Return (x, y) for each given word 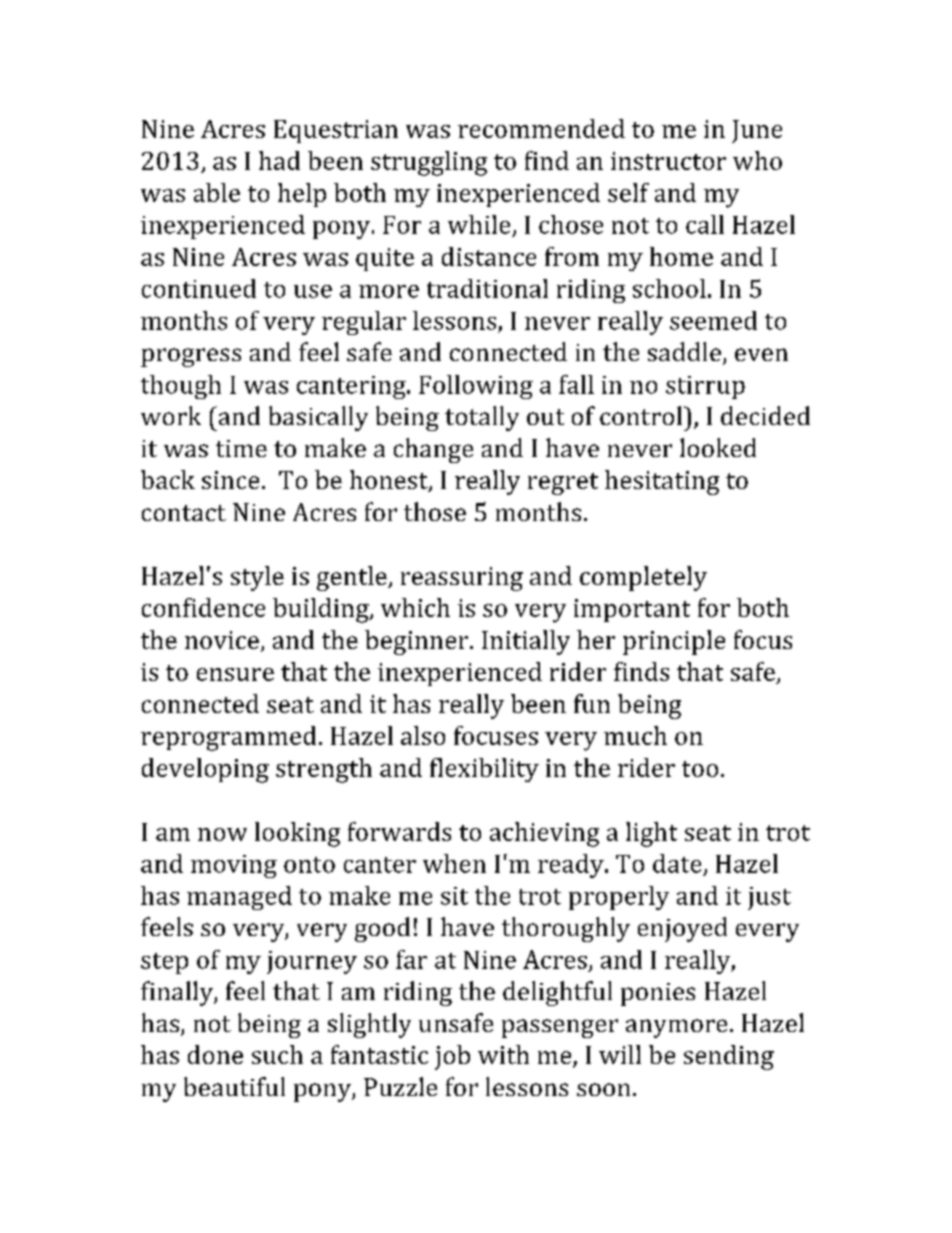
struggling (429, 163)
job (452, 1057)
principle (674, 642)
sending (729, 1057)
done (215, 1054)
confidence (203, 607)
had (279, 160)
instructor (668, 161)
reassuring (462, 579)
